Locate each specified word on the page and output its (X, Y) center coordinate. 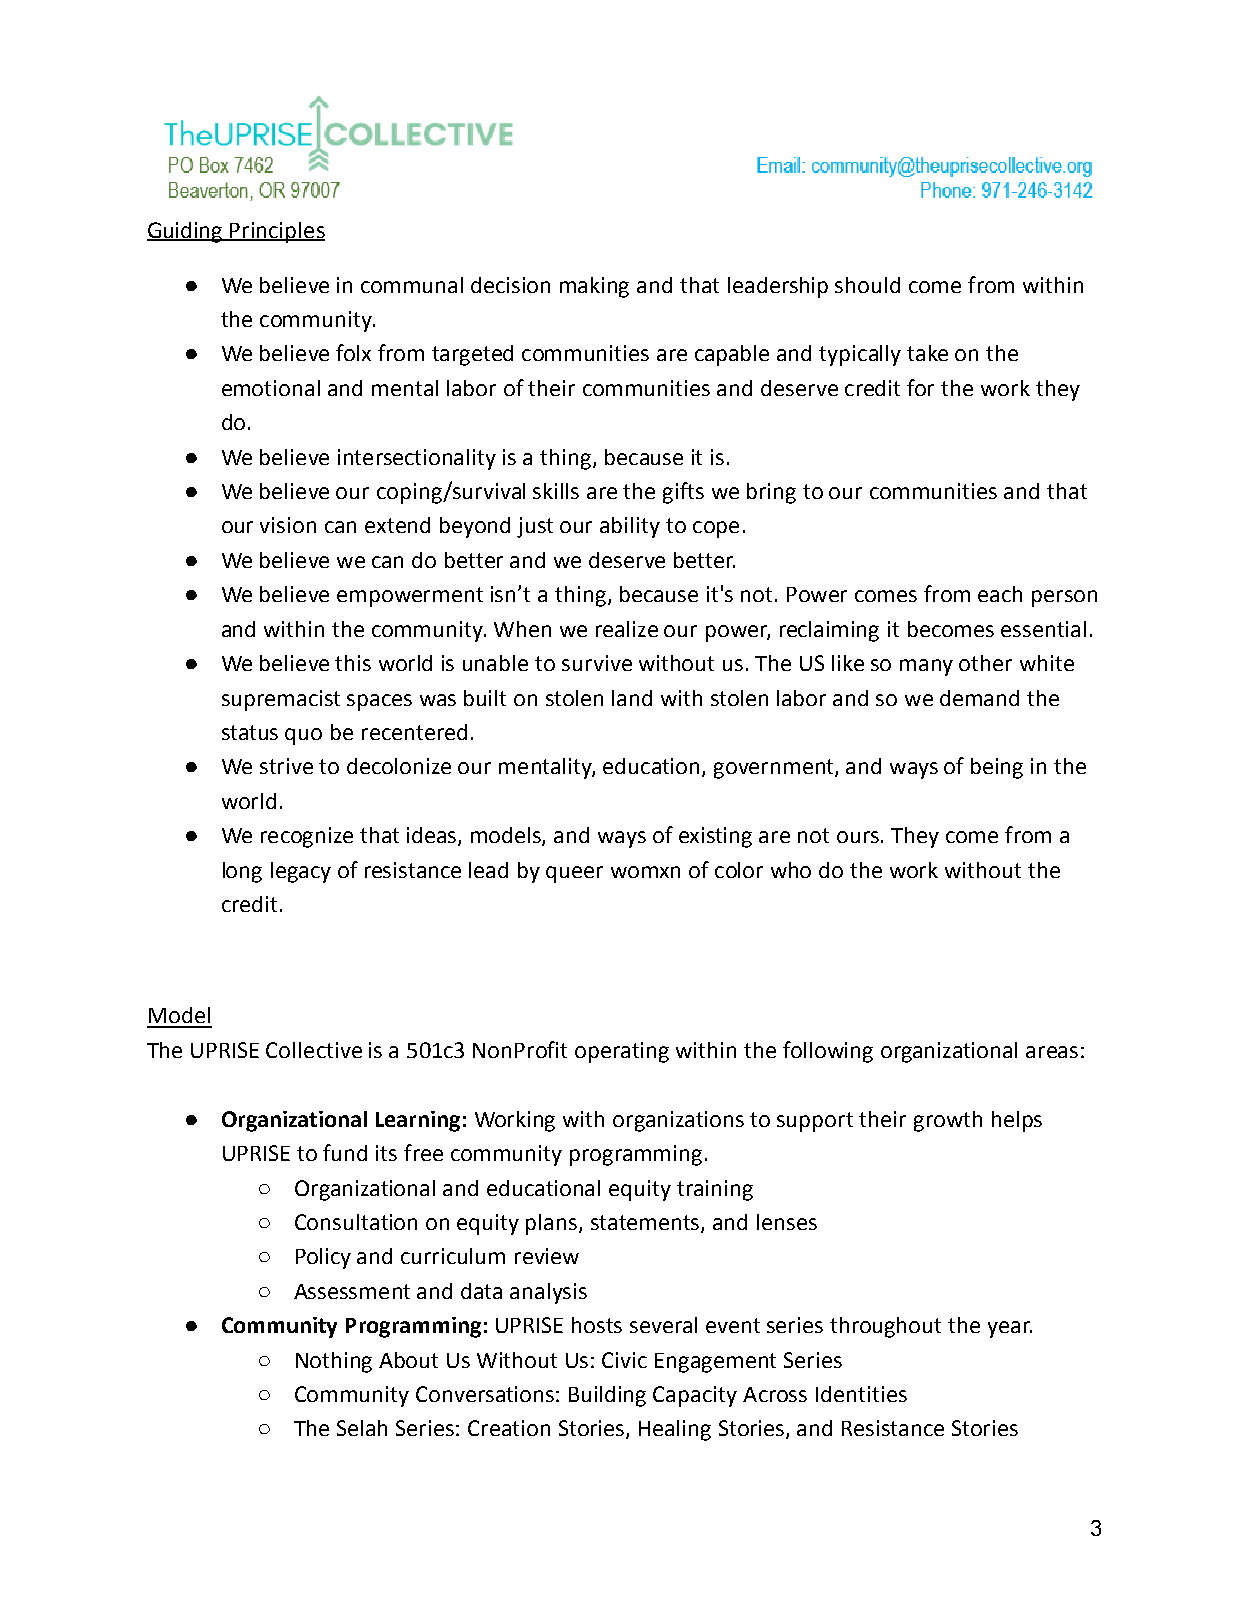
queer (574, 874)
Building (607, 1396)
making (594, 287)
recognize (307, 837)
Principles (277, 232)
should (867, 285)
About (408, 1360)
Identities (861, 1394)
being (997, 768)
